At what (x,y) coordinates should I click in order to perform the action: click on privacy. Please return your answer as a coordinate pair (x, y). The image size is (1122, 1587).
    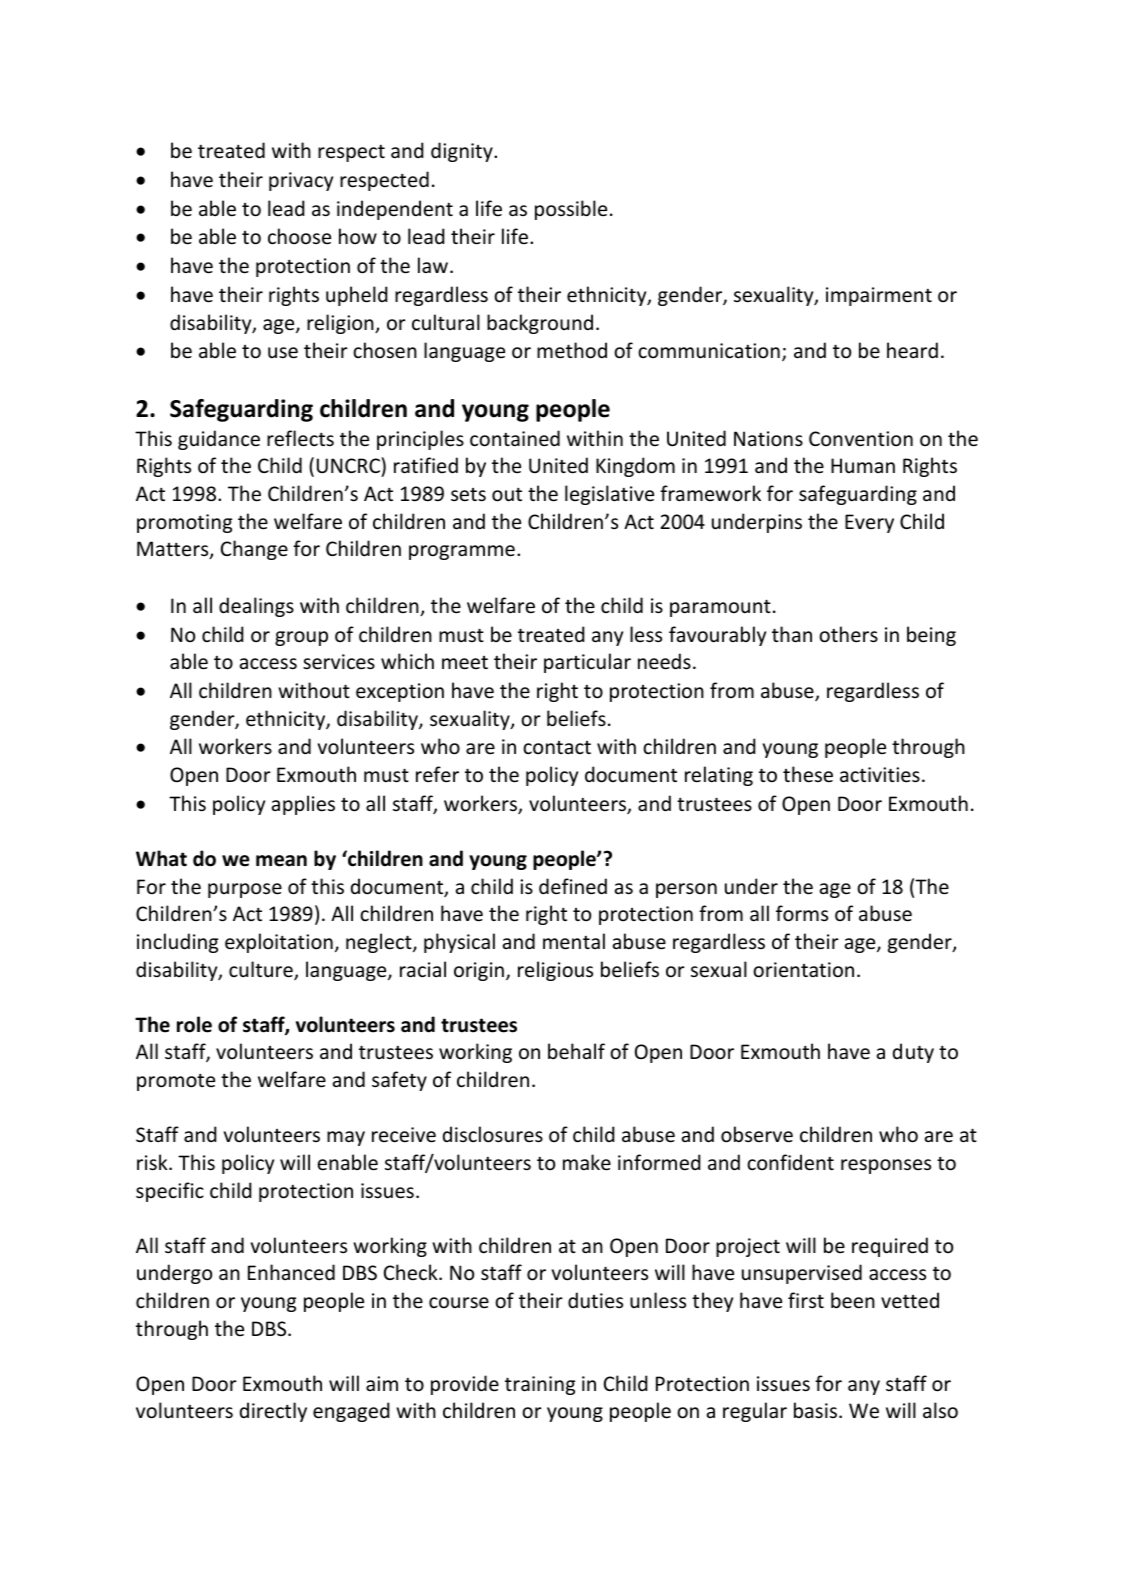
    Looking at the image, I should click on (301, 181).
